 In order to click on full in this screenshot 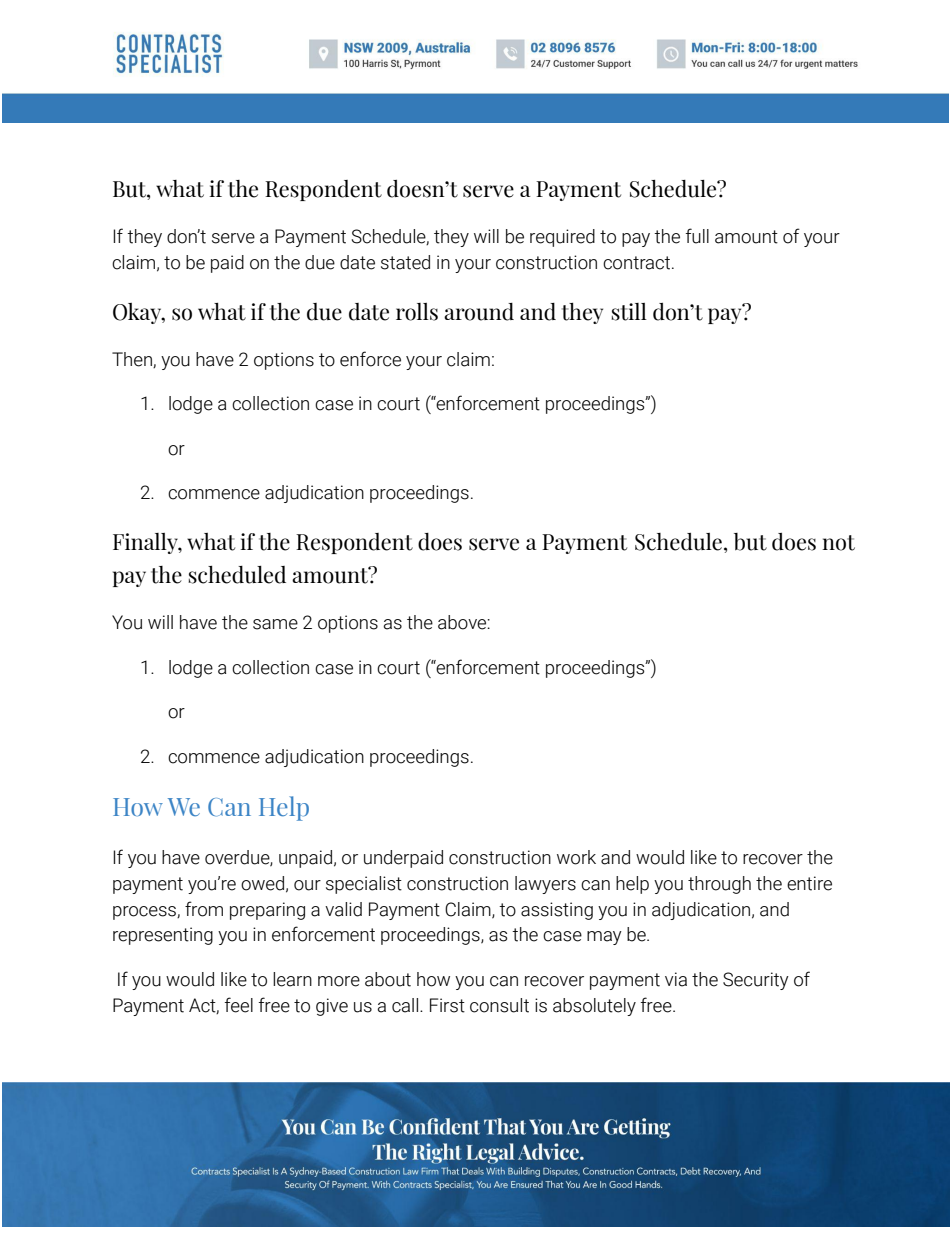, I will do `click(697, 236)`.
